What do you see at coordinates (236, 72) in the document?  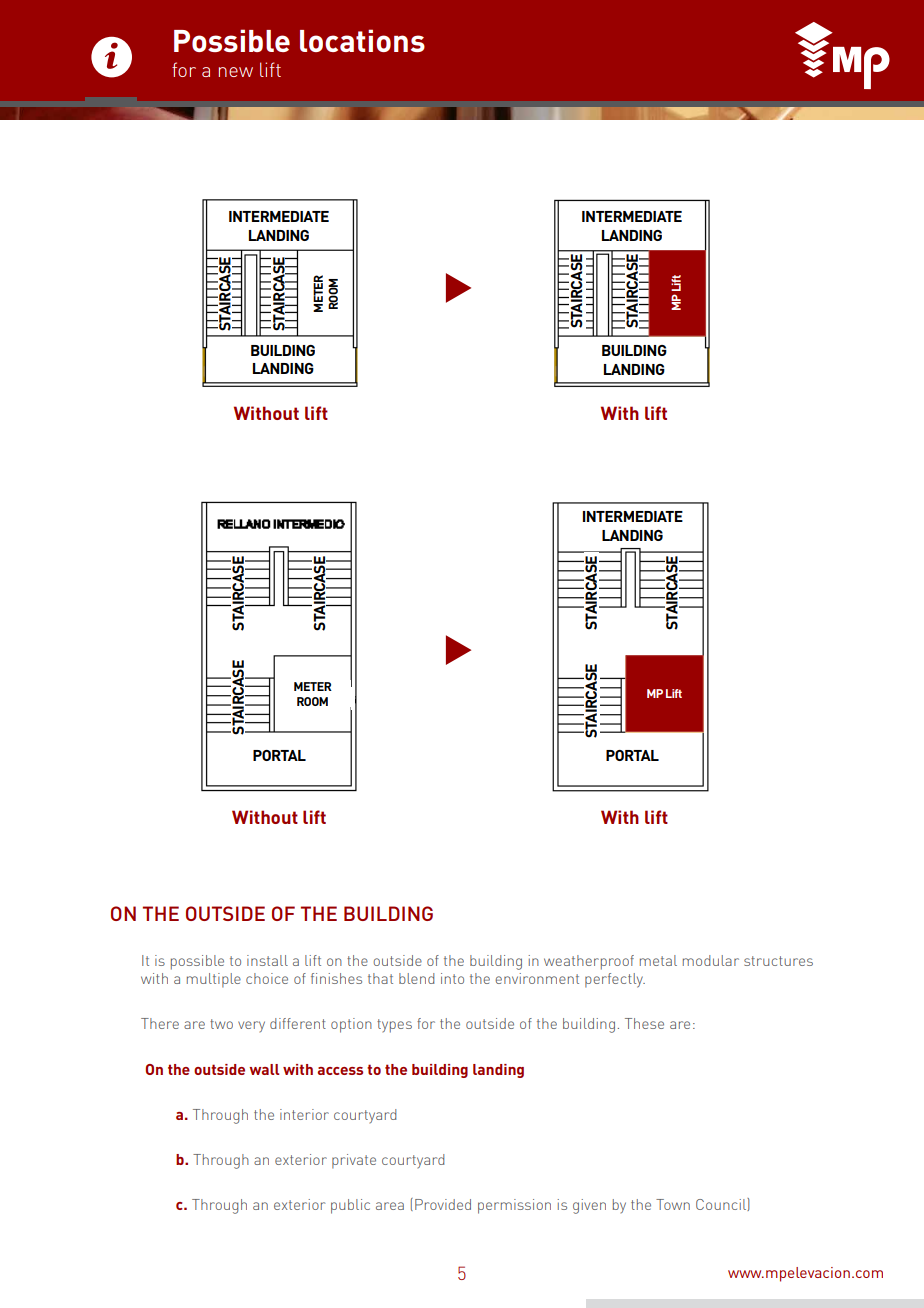 I see `new` at bounding box center [236, 72].
